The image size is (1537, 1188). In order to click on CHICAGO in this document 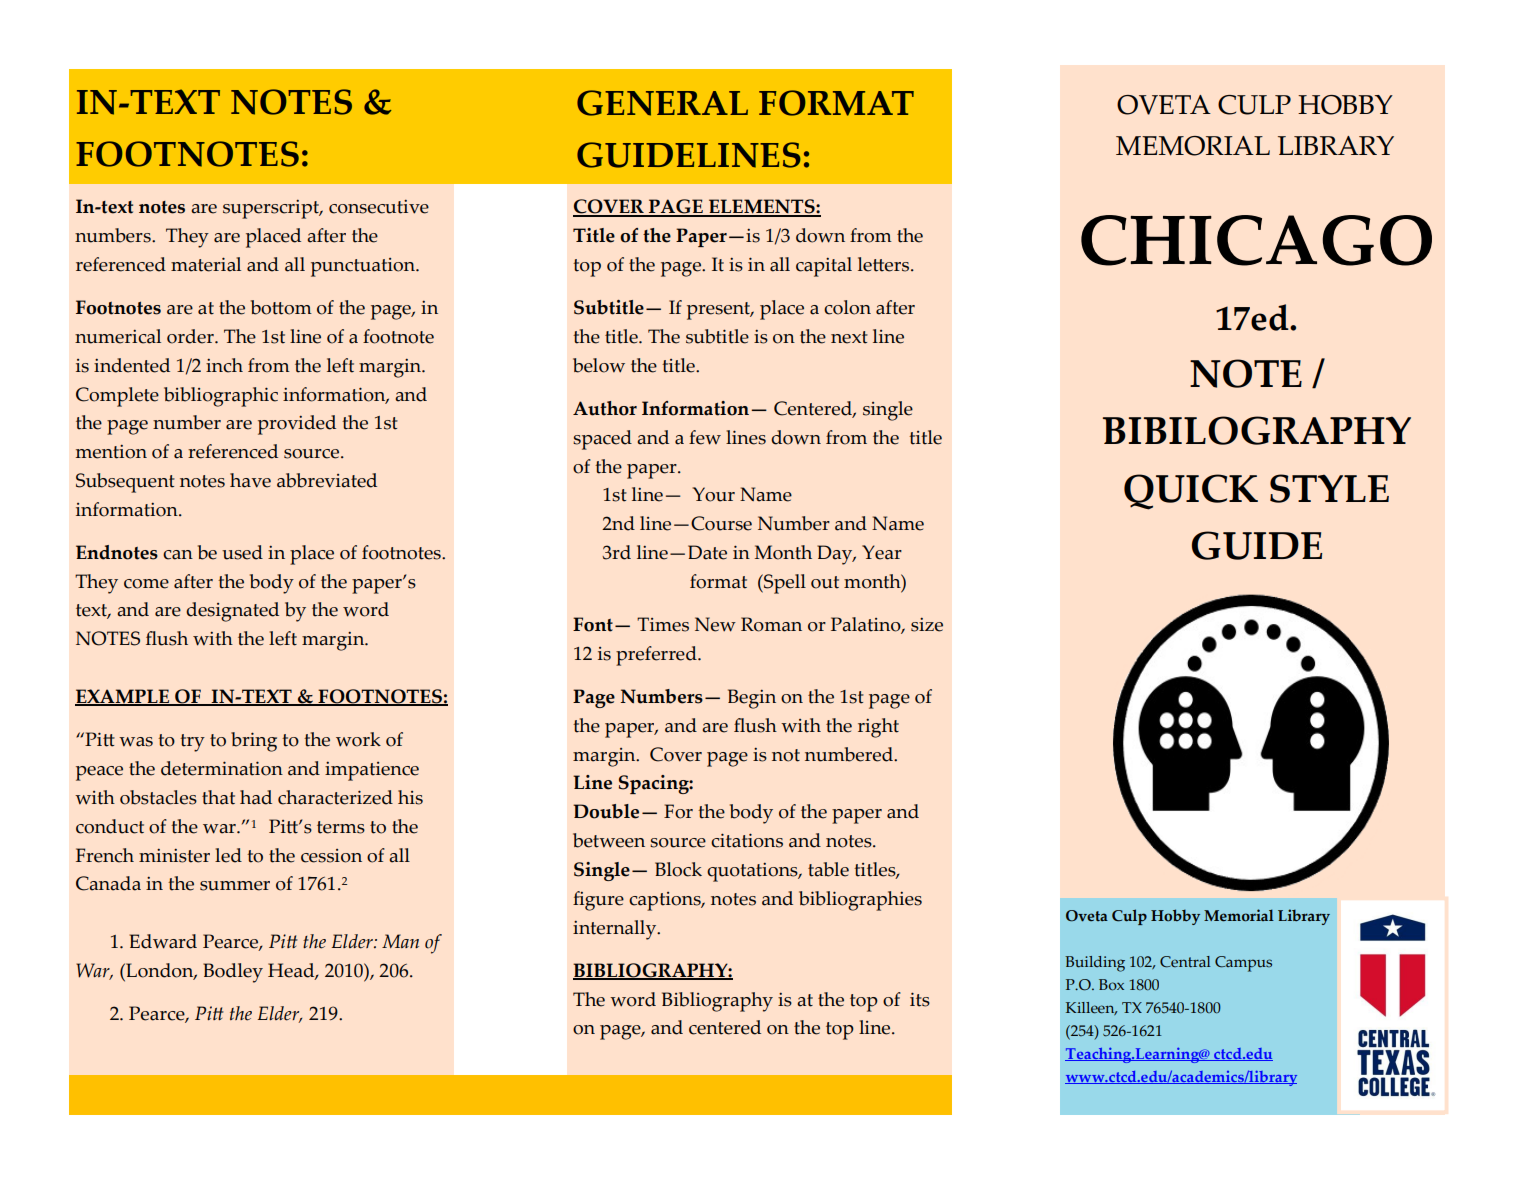, I will do `click(1256, 240)`.
